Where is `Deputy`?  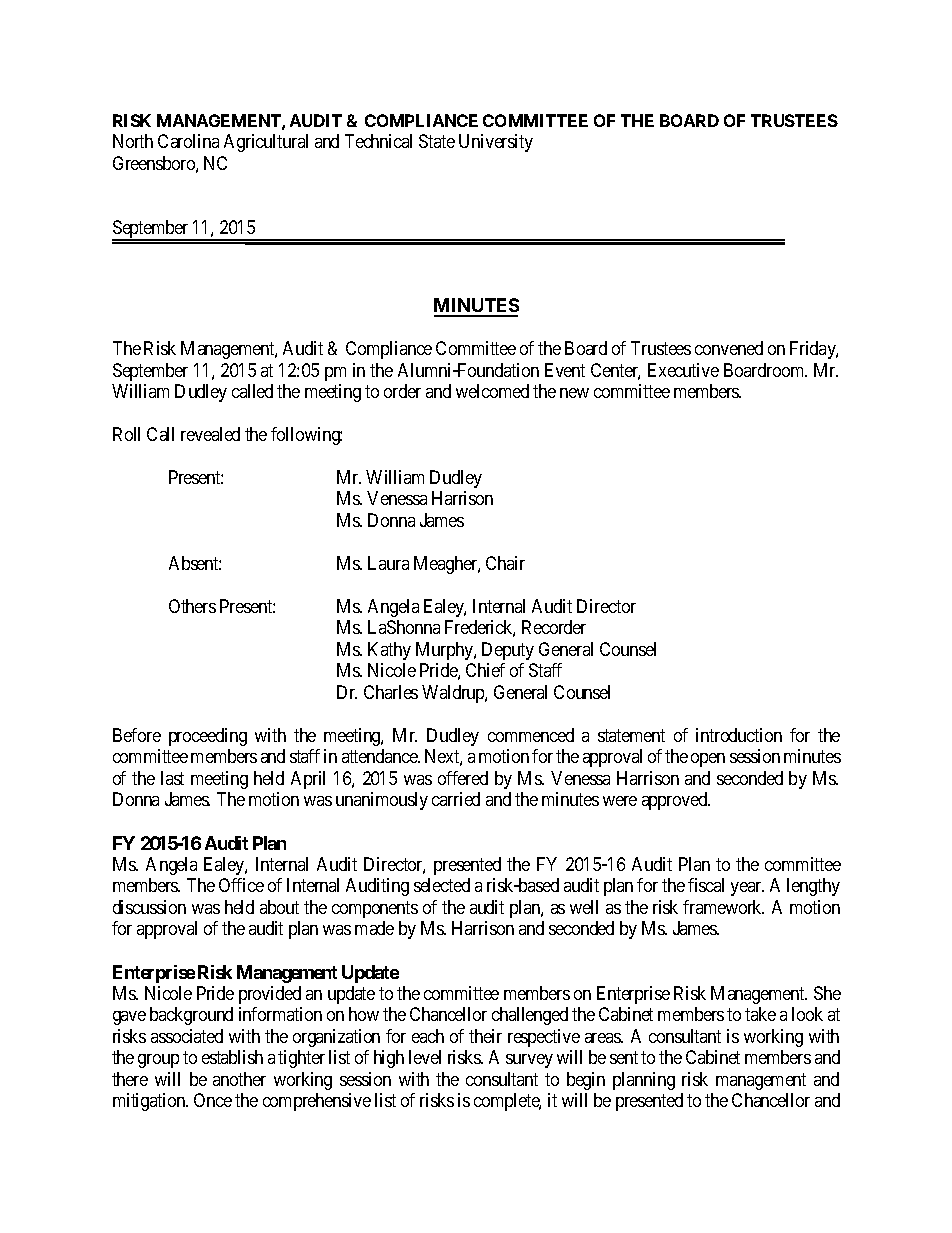 Deputy is located at coordinates (508, 651).
